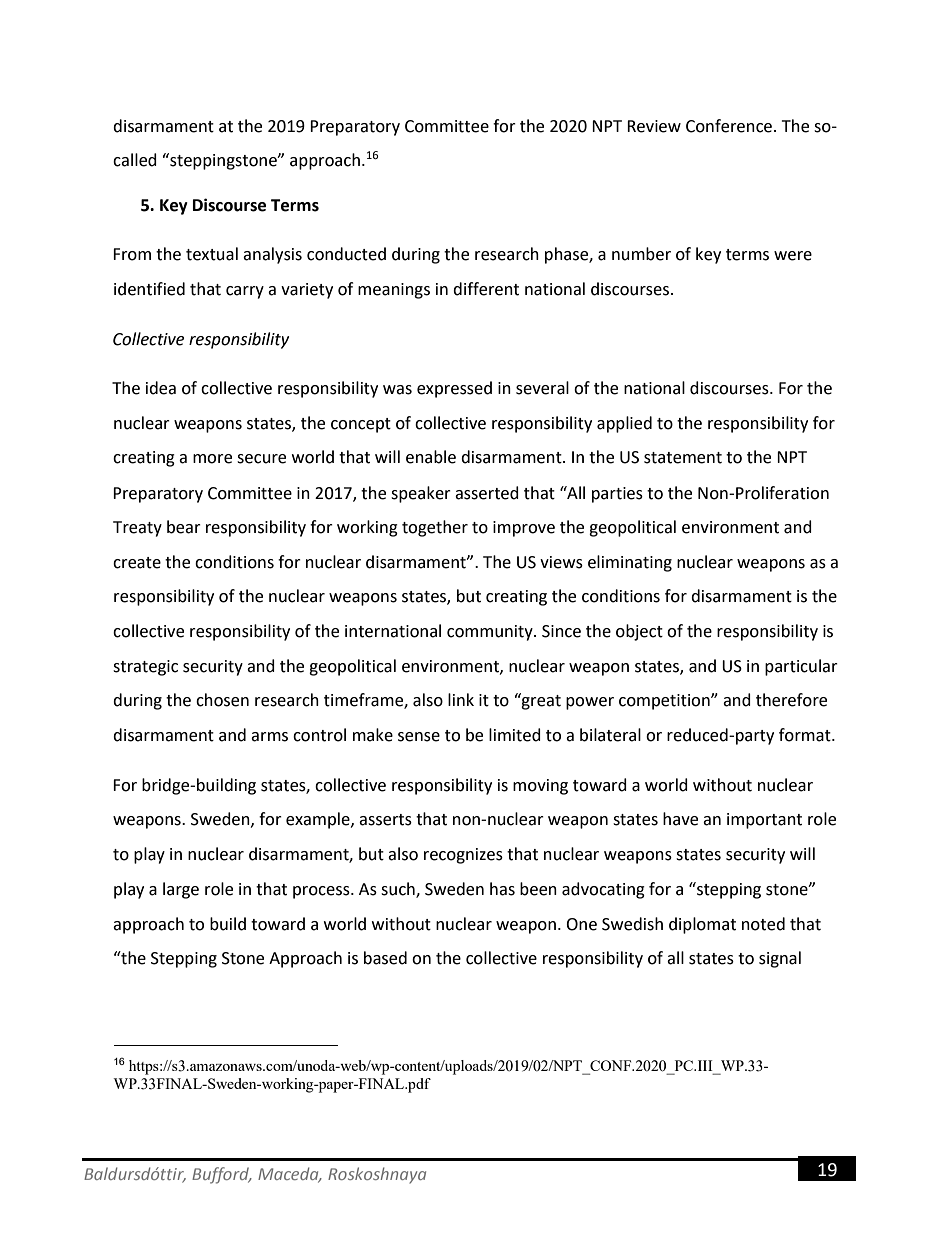  I want to click on chosen, so click(222, 700).
